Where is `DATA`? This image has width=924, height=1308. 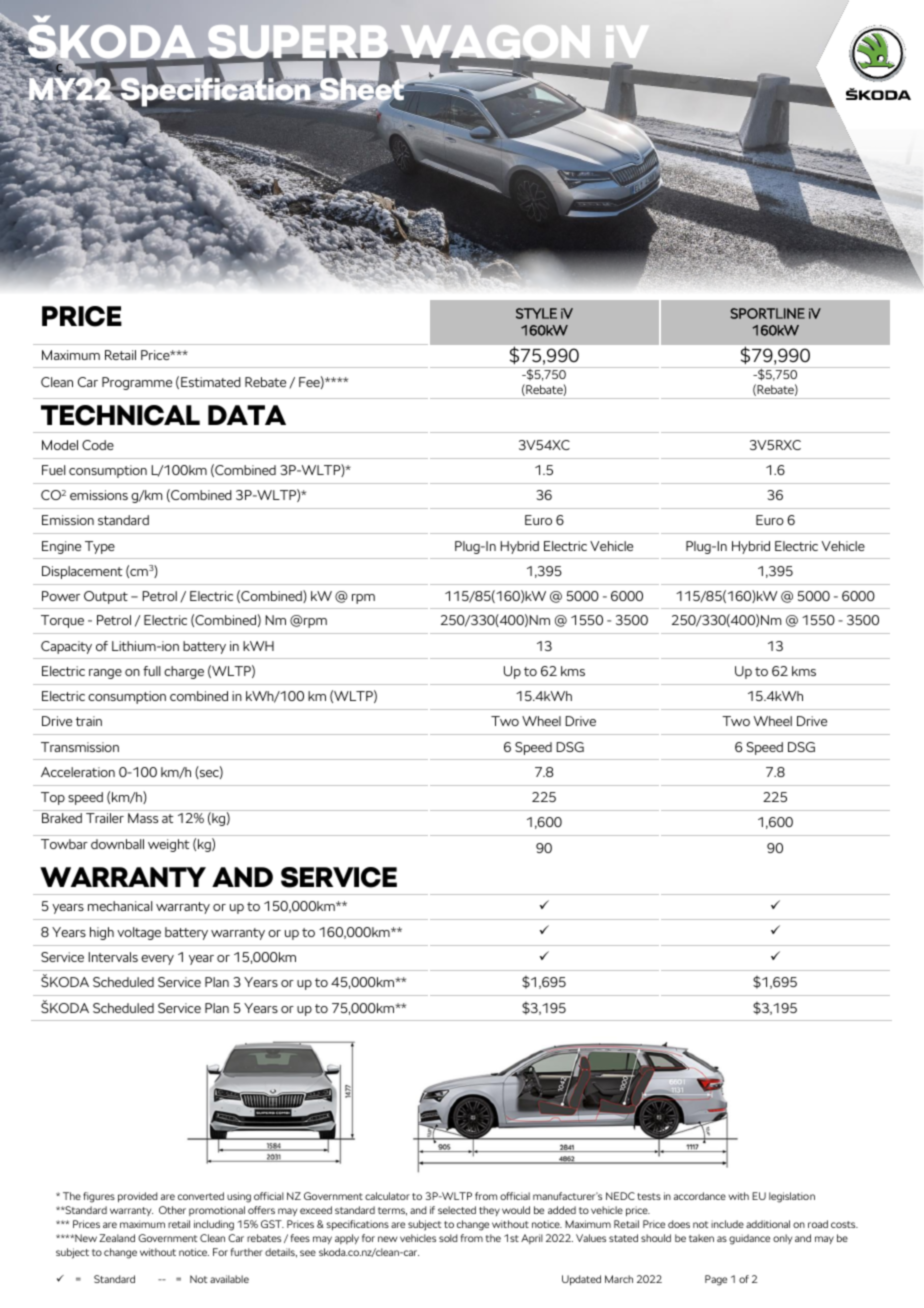 DATA is located at coordinates (247, 415).
